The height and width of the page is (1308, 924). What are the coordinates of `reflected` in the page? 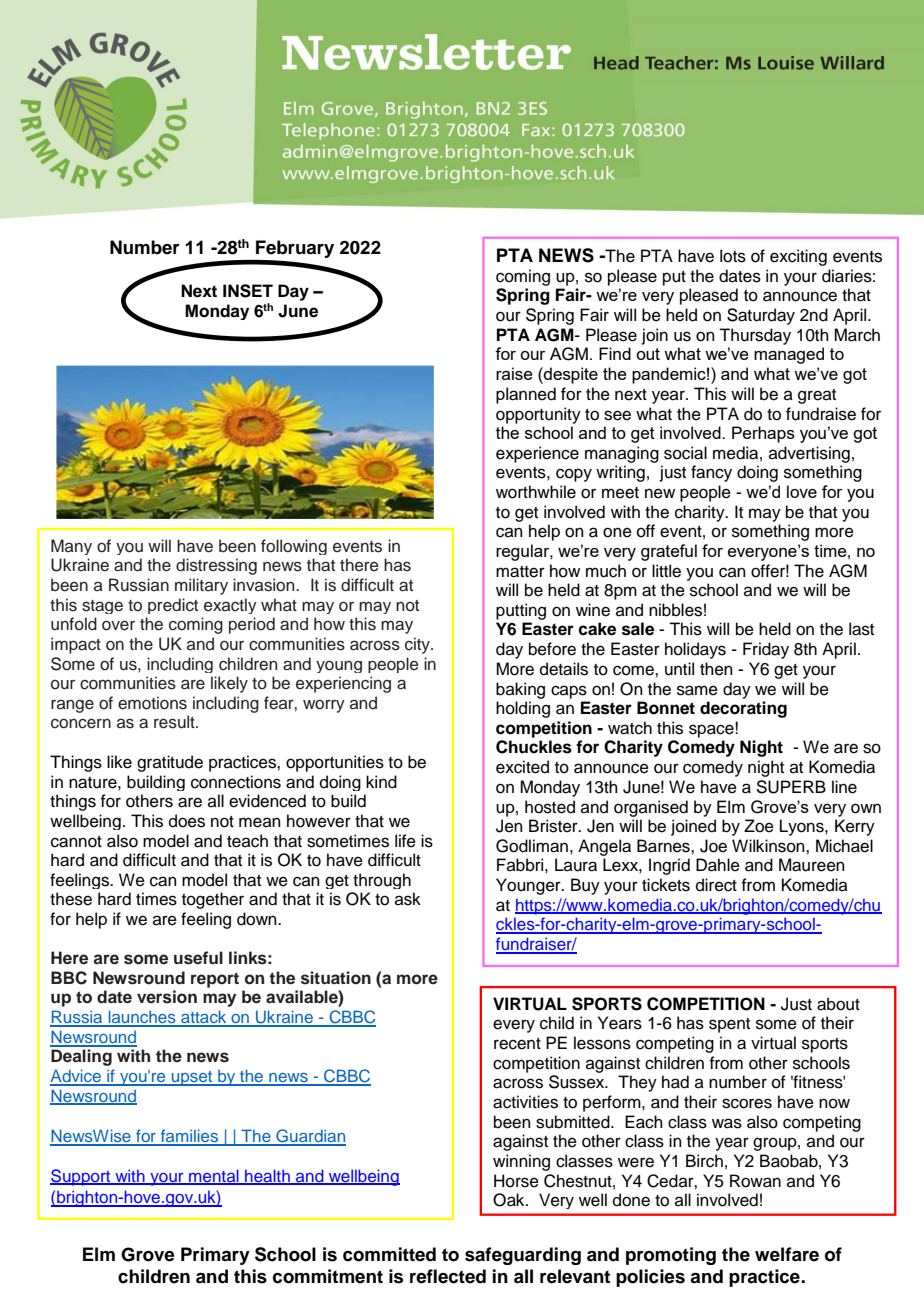 It's located at (448, 1276).
